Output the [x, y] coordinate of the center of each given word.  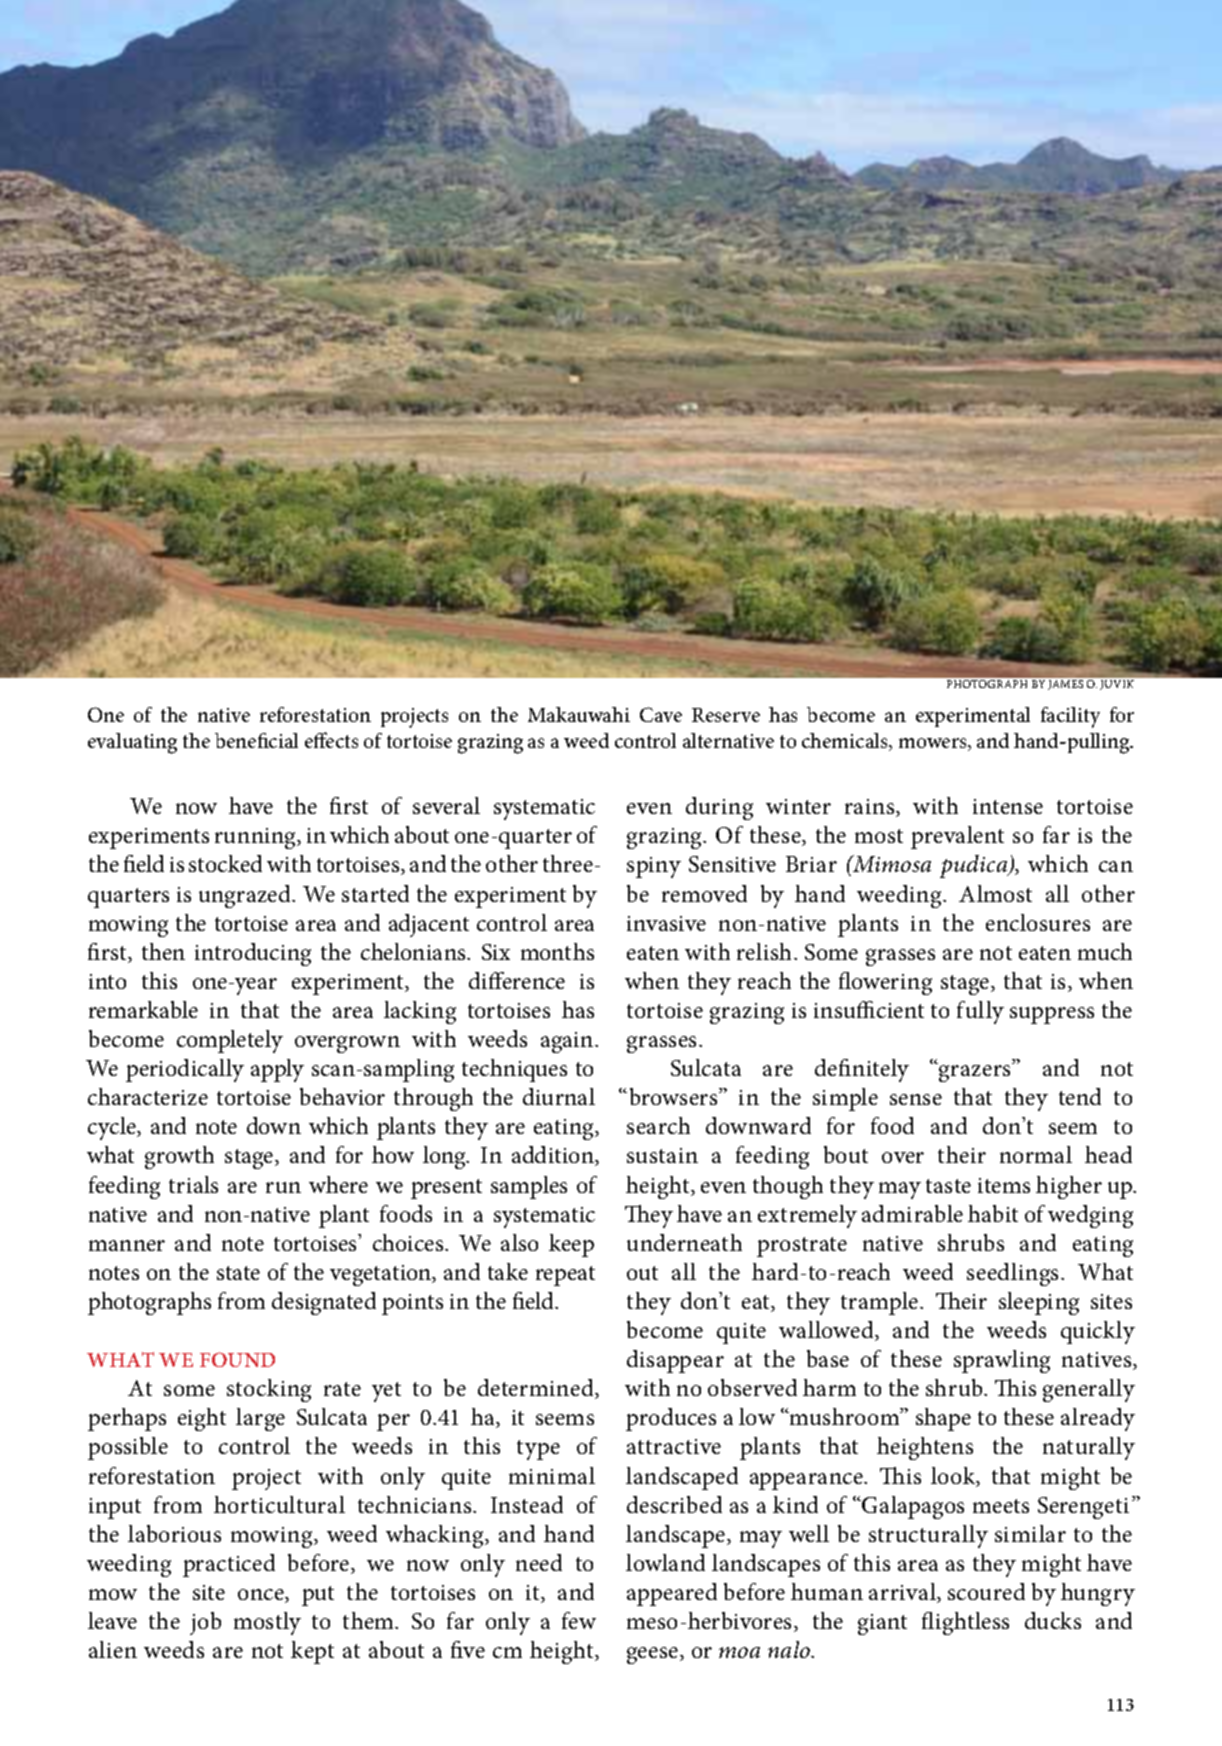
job [205, 1623]
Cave [661, 714]
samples [529, 1187]
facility [1070, 717]
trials [193, 1184]
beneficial [256, 740]
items [1004, 1185]
